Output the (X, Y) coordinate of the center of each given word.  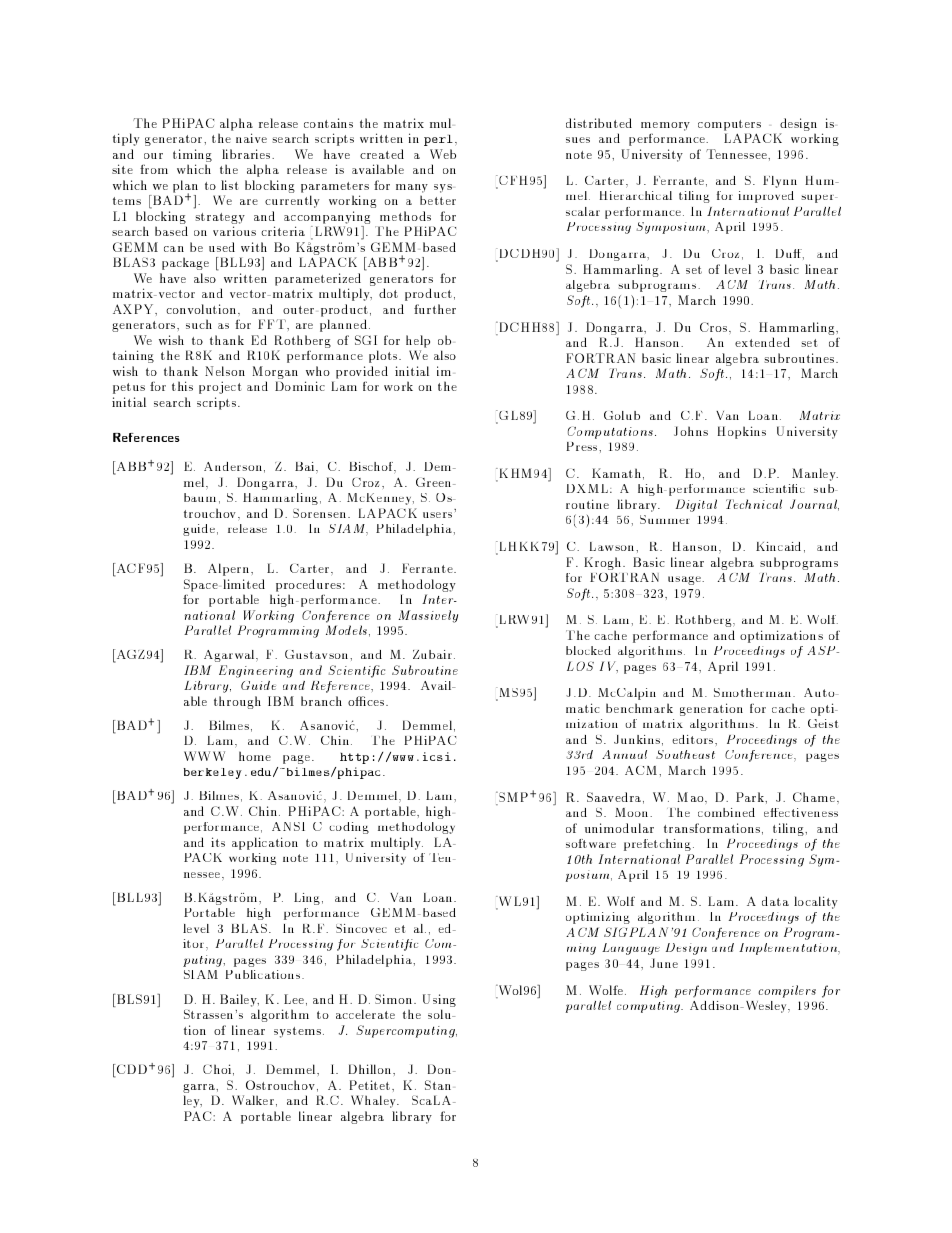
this (182, 386)
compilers (787, 991)
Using (439, 1002)
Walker (253, 1100)
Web (443, 154)
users (437, 515)
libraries (247, 154)
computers (729, 125)
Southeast (685, 754)
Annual (624, 754)
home (255, 756)
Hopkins (742, 432)
